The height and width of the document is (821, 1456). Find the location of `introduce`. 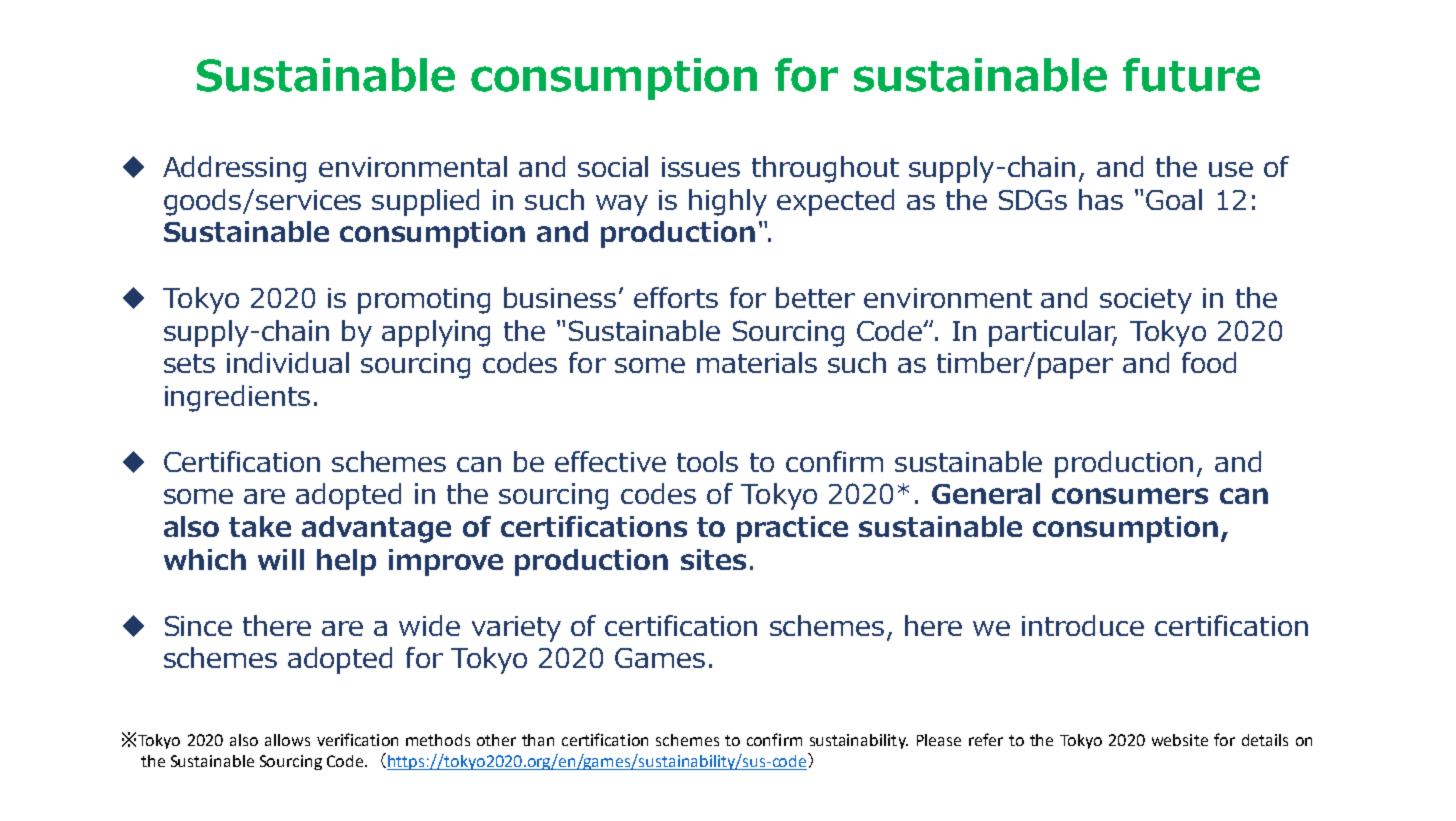

introduce is located at coordinates (1083, 625).
